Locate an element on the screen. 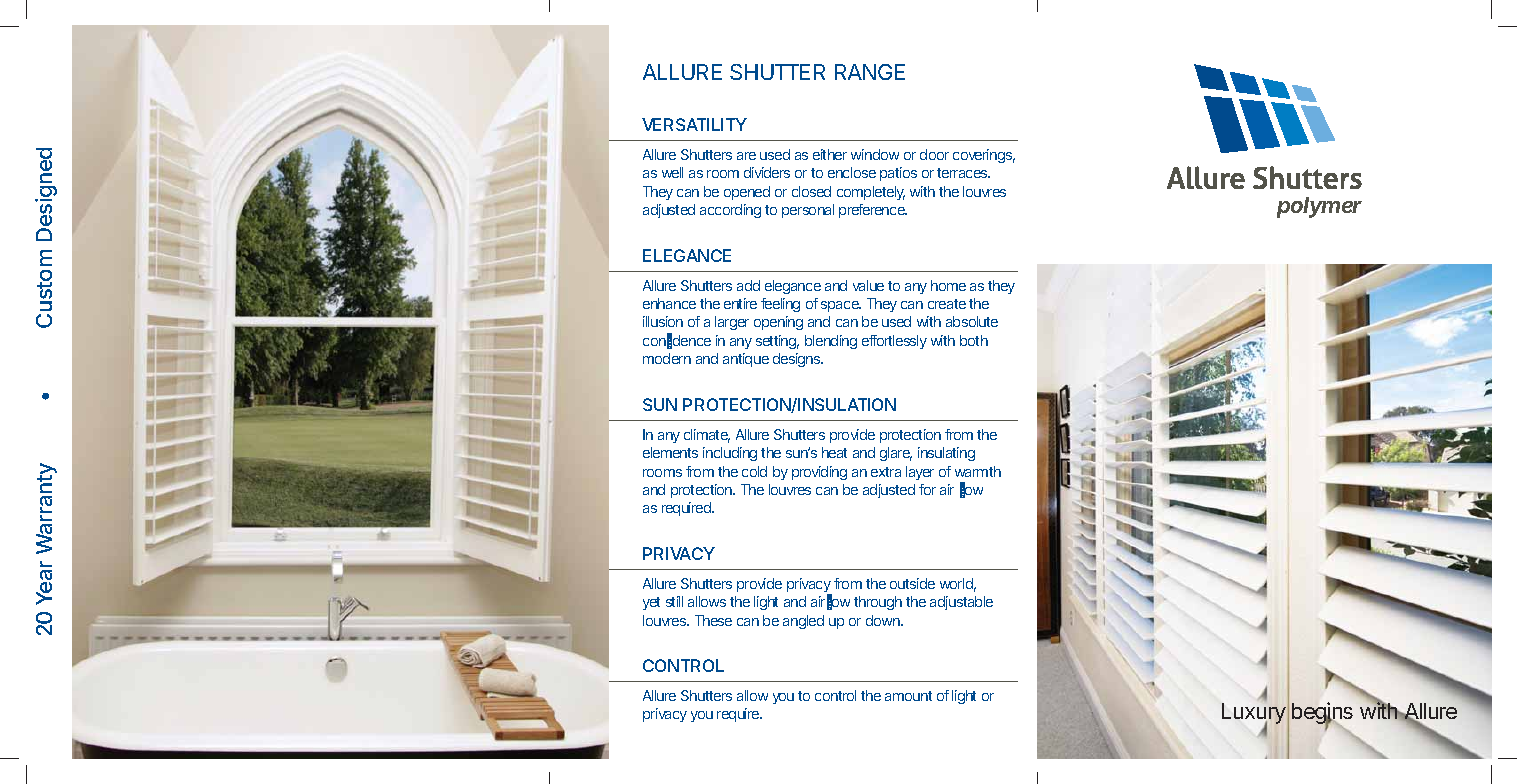 The height and width of the screenshot is (784, 1535). begins is located at coordinates (1322, 715).
